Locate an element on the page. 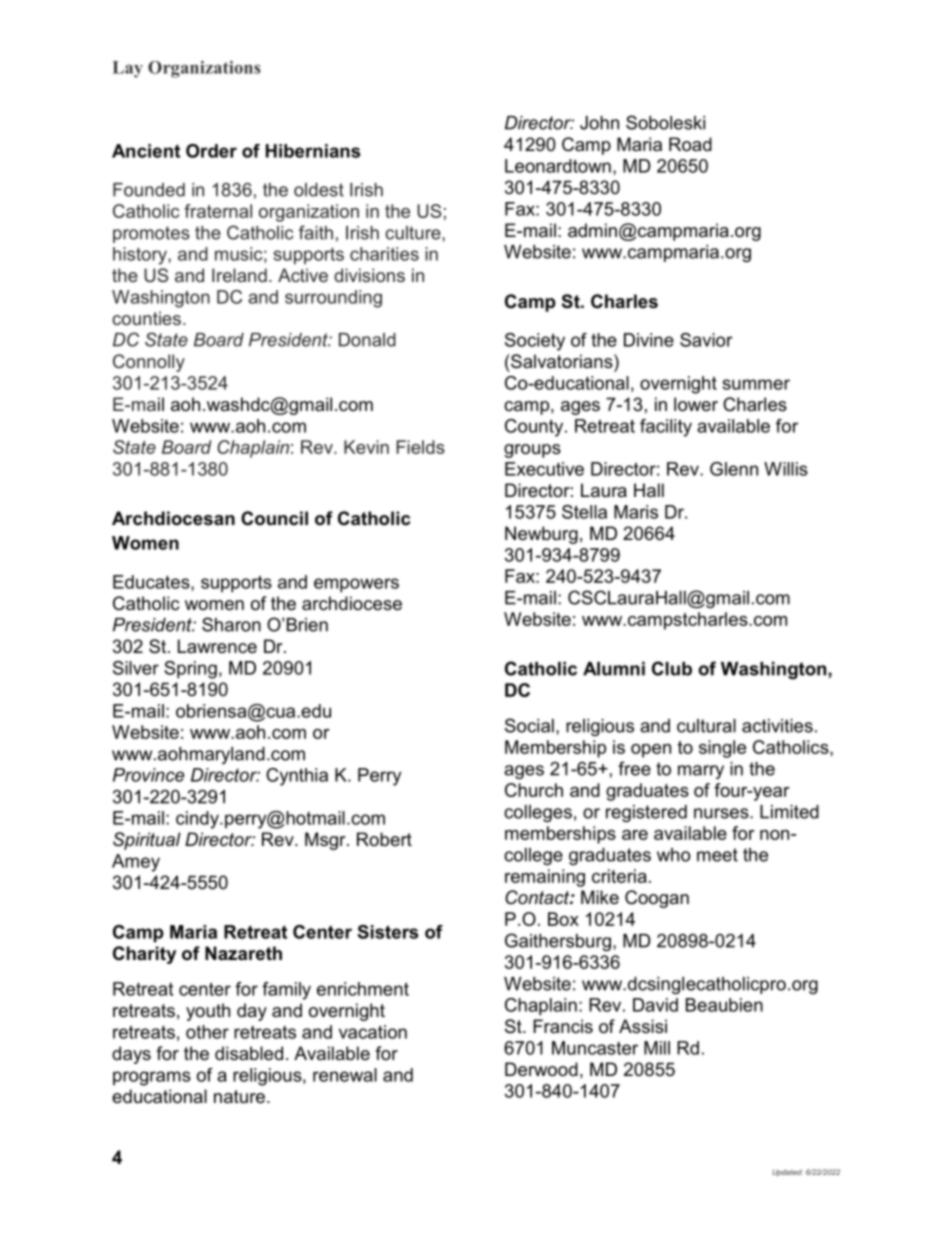 The image size is (952, 1233). Derwood is located at coordinates (541, 1069).
